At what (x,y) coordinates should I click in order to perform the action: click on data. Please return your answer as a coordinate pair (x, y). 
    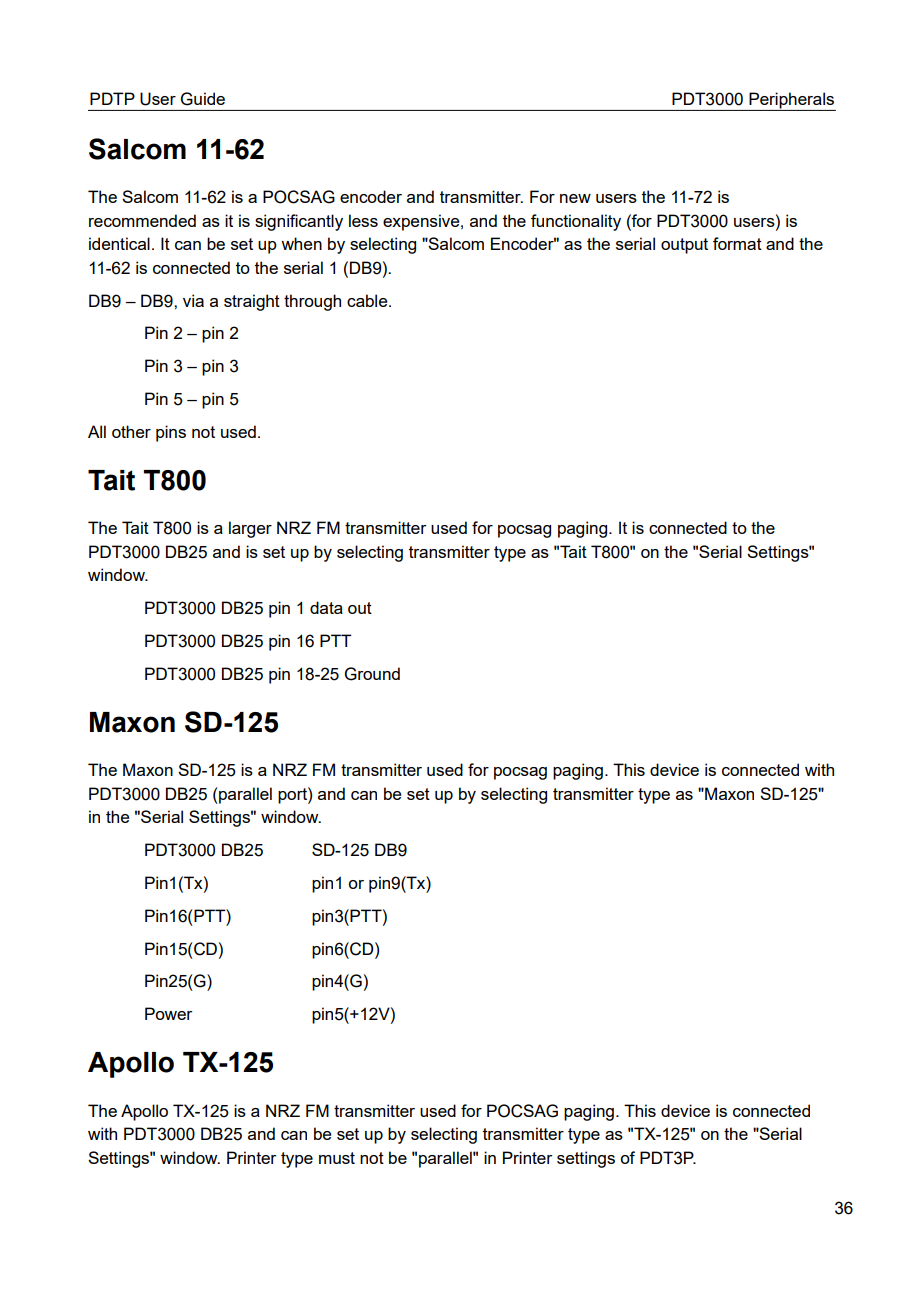
    Looking at the image, I should click on (326, 607).
